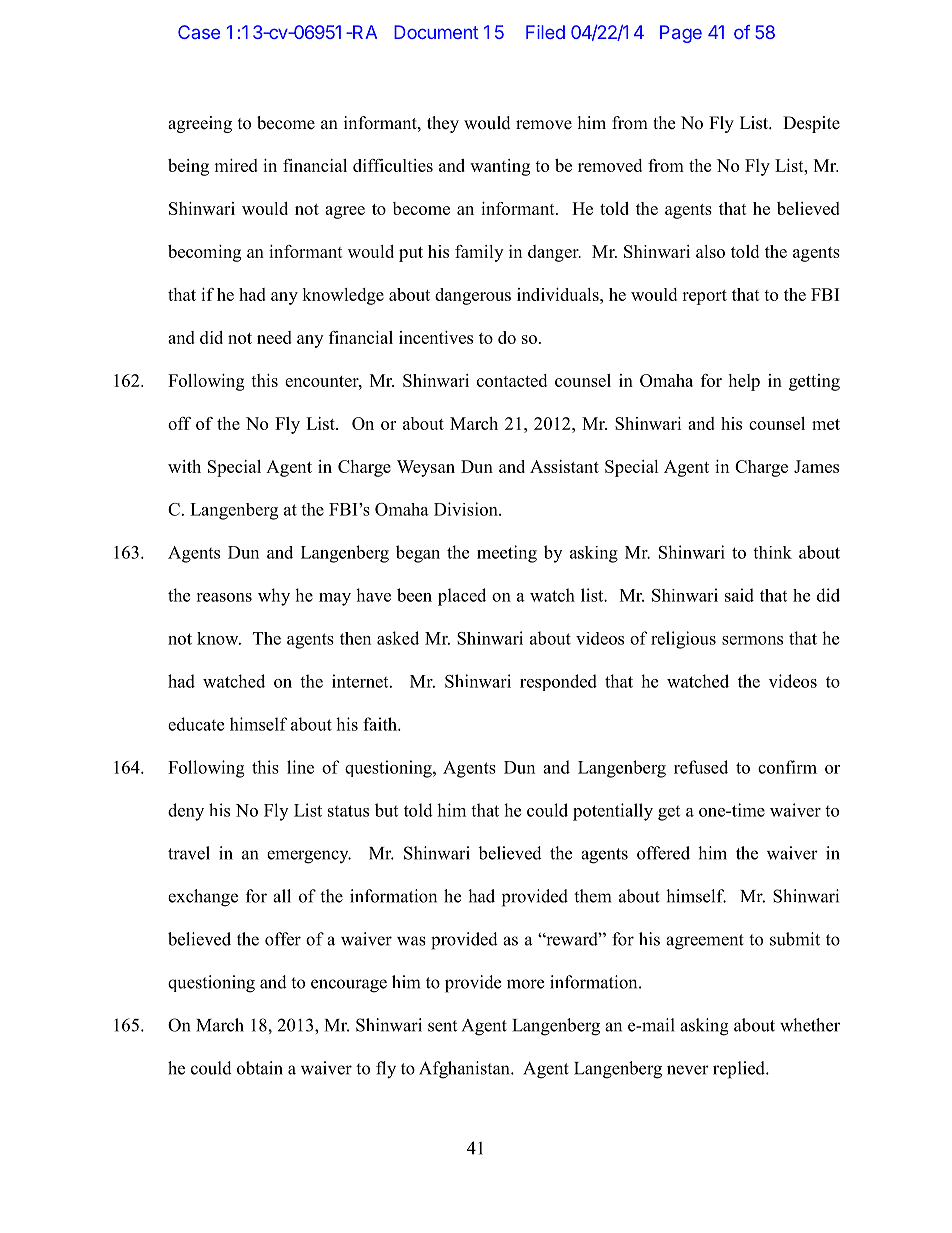 The height and width of the screenshot is (1233, 952). I want to click on responded, so click(558, 682).
